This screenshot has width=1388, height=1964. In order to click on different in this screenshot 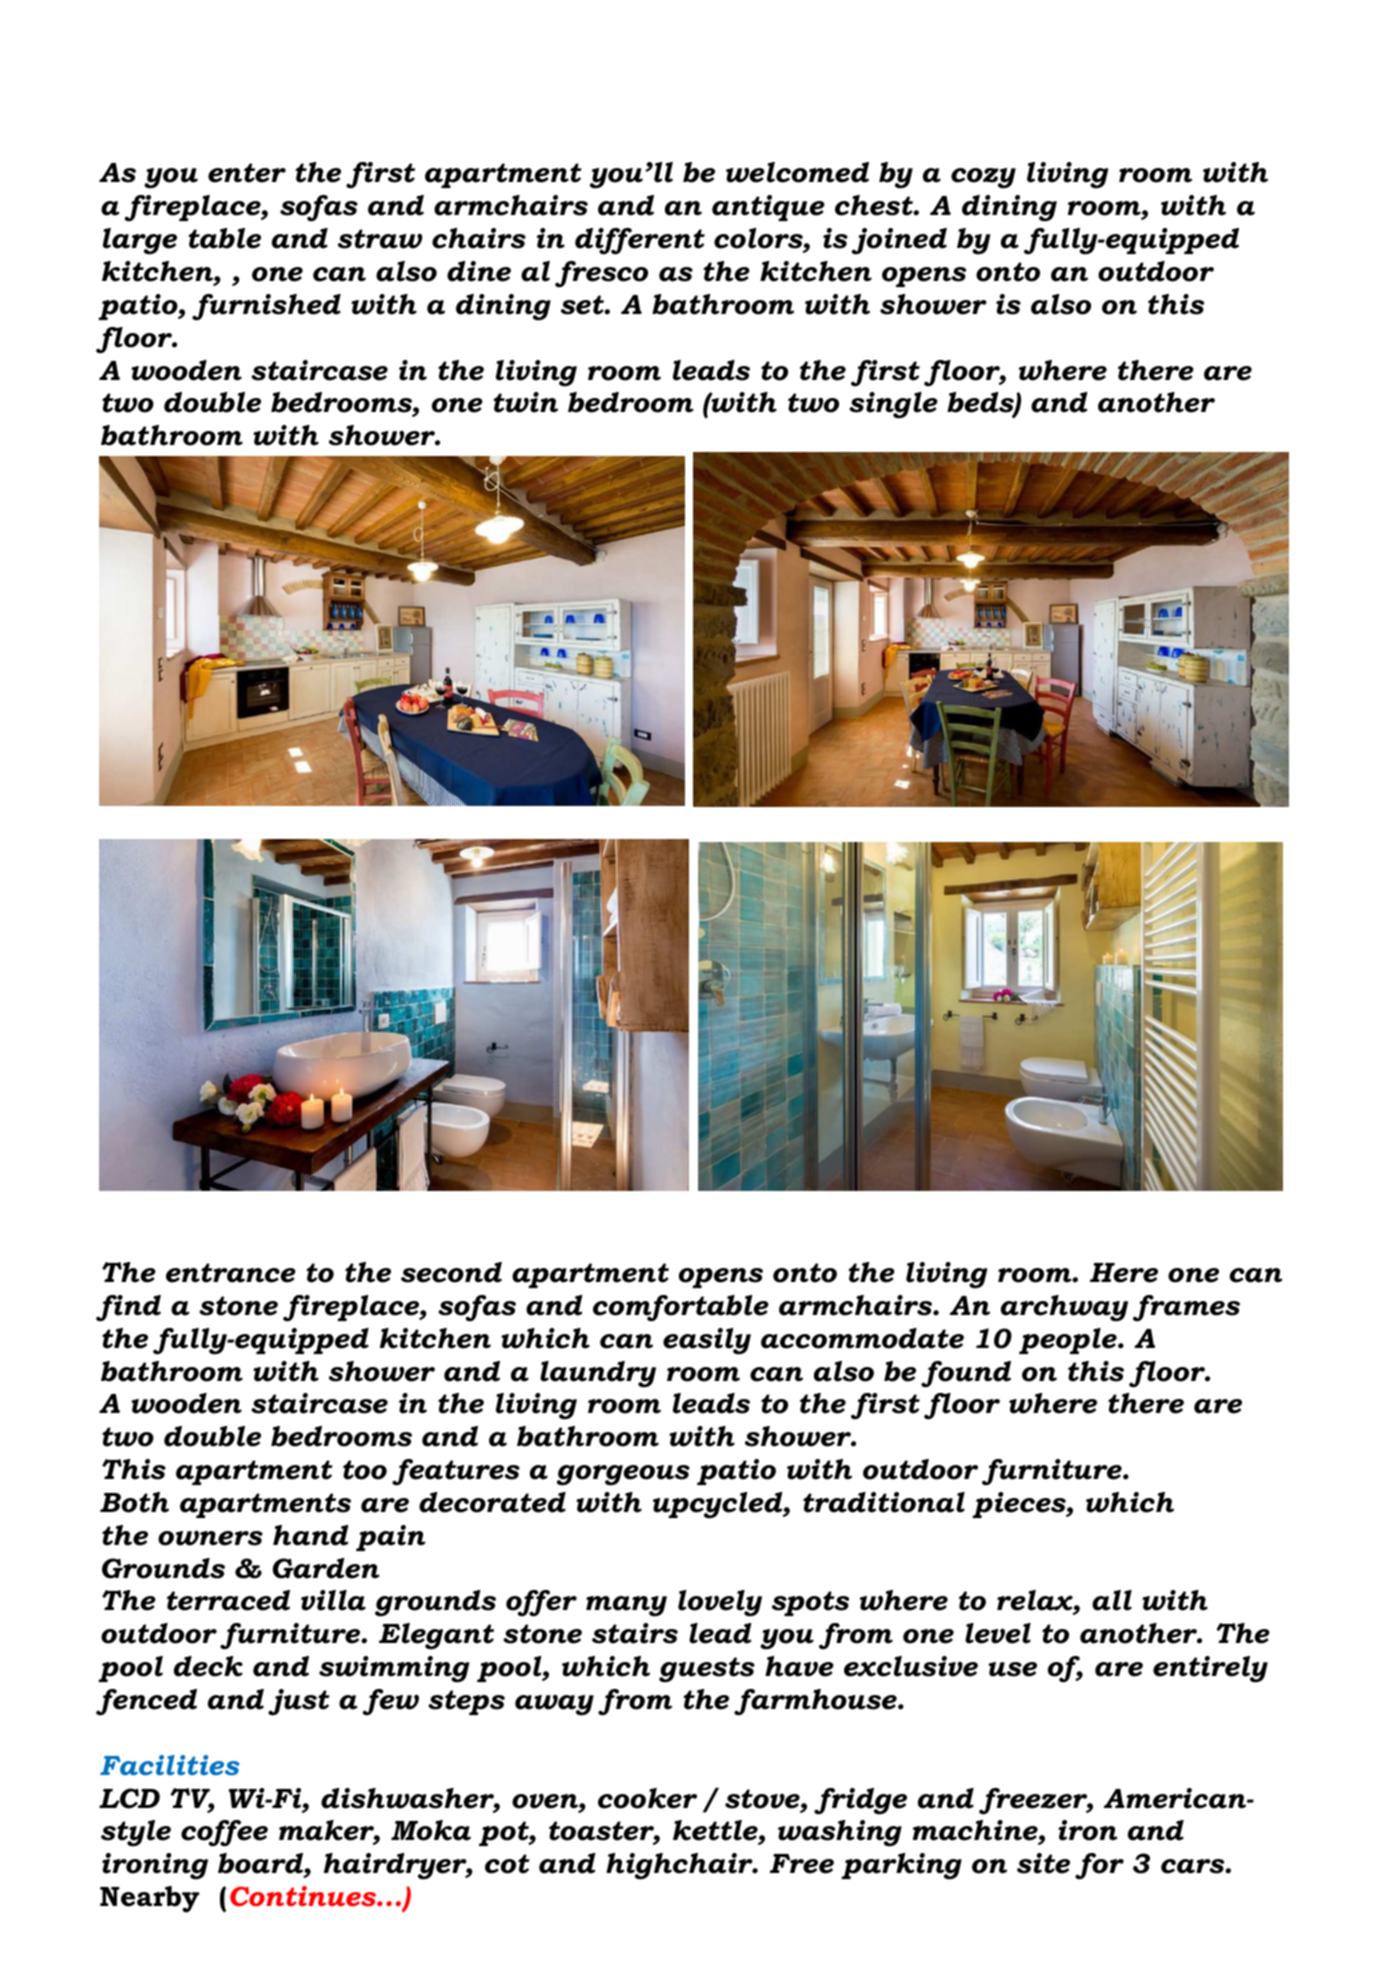, I will do `click(640, 241)`.
